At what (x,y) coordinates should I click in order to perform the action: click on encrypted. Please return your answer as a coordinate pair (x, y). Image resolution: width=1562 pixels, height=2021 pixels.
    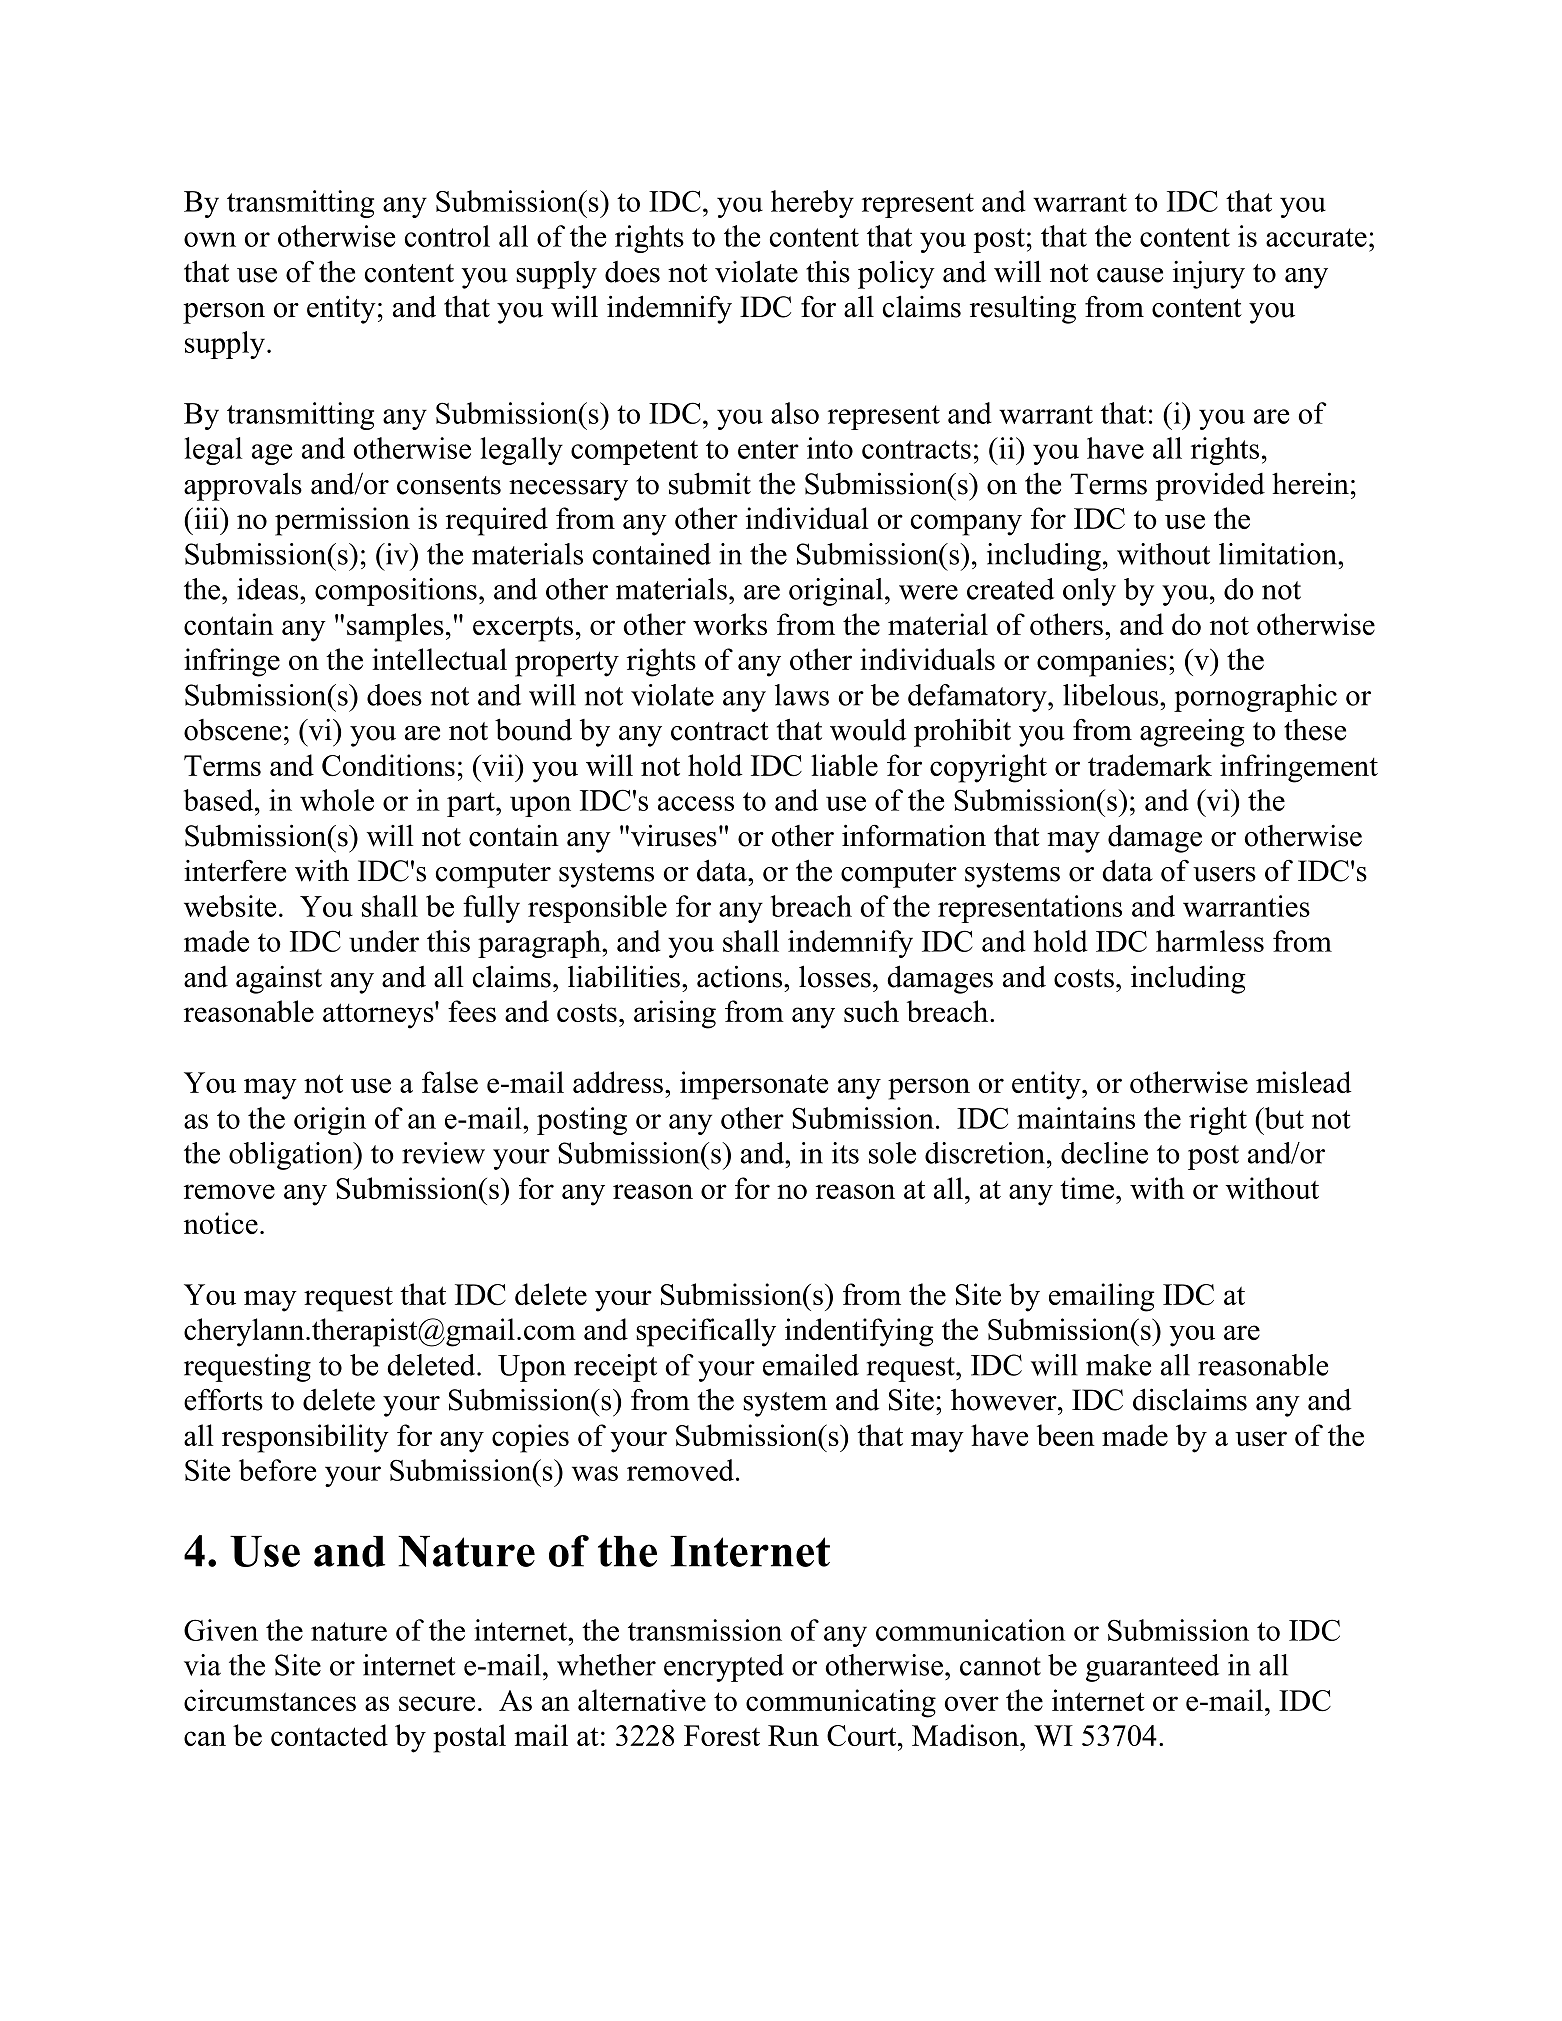
    Looking at the image, I should click on (724, 1668).
